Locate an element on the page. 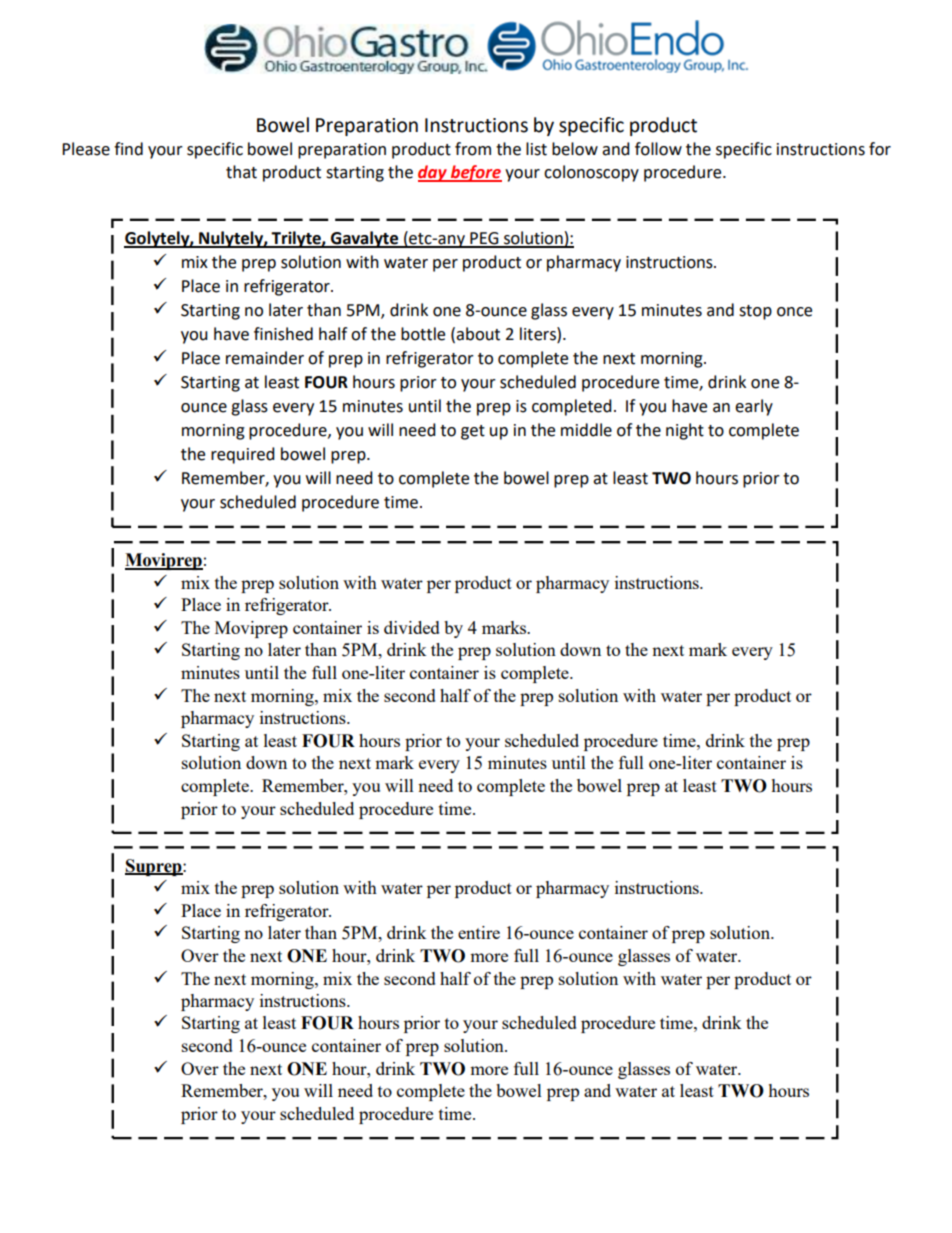 This document has height=1233, width=952. find is located at coordinates (128, 149).
